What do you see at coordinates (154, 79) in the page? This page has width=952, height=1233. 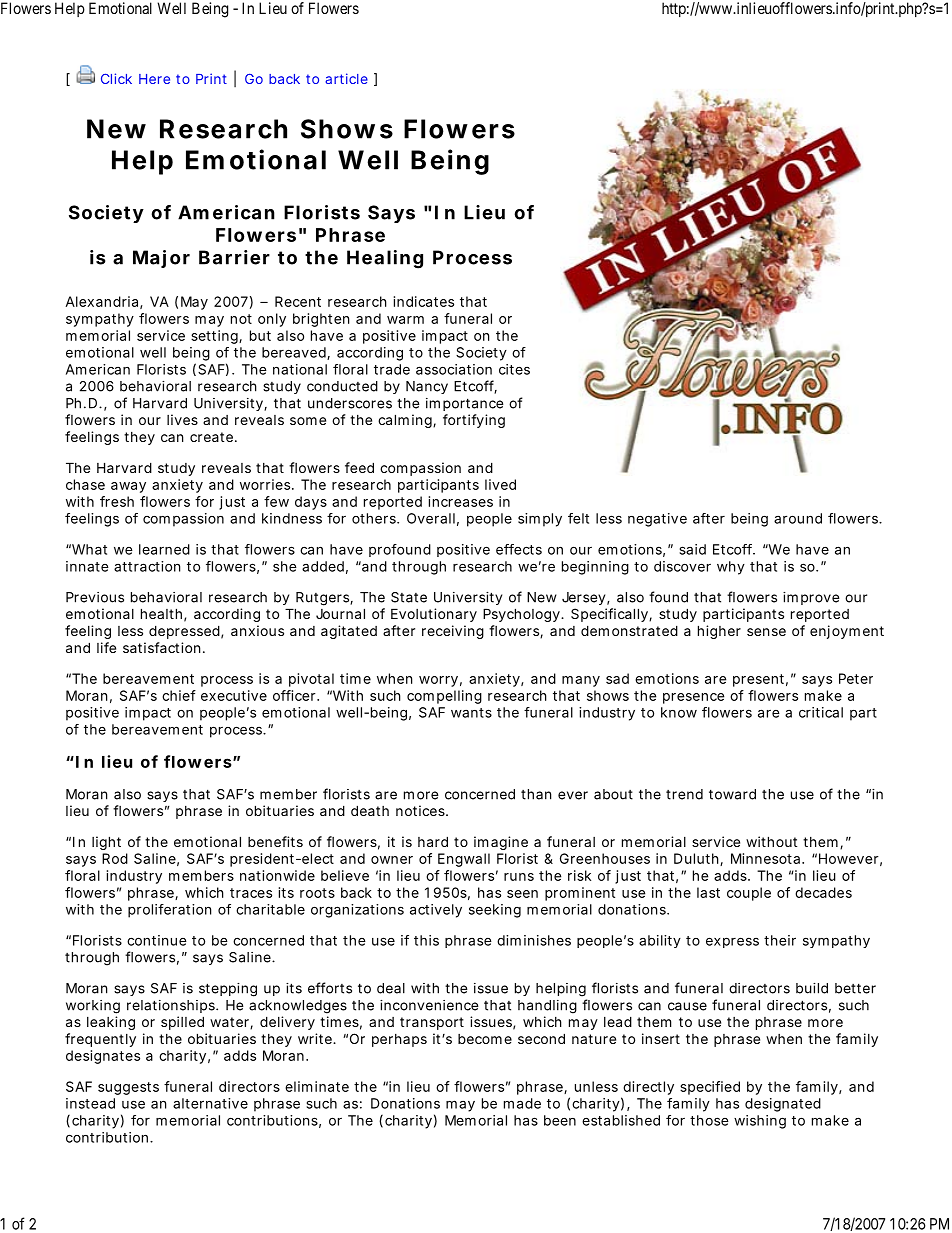 I see `Here` at bounding box center [154, 79].
